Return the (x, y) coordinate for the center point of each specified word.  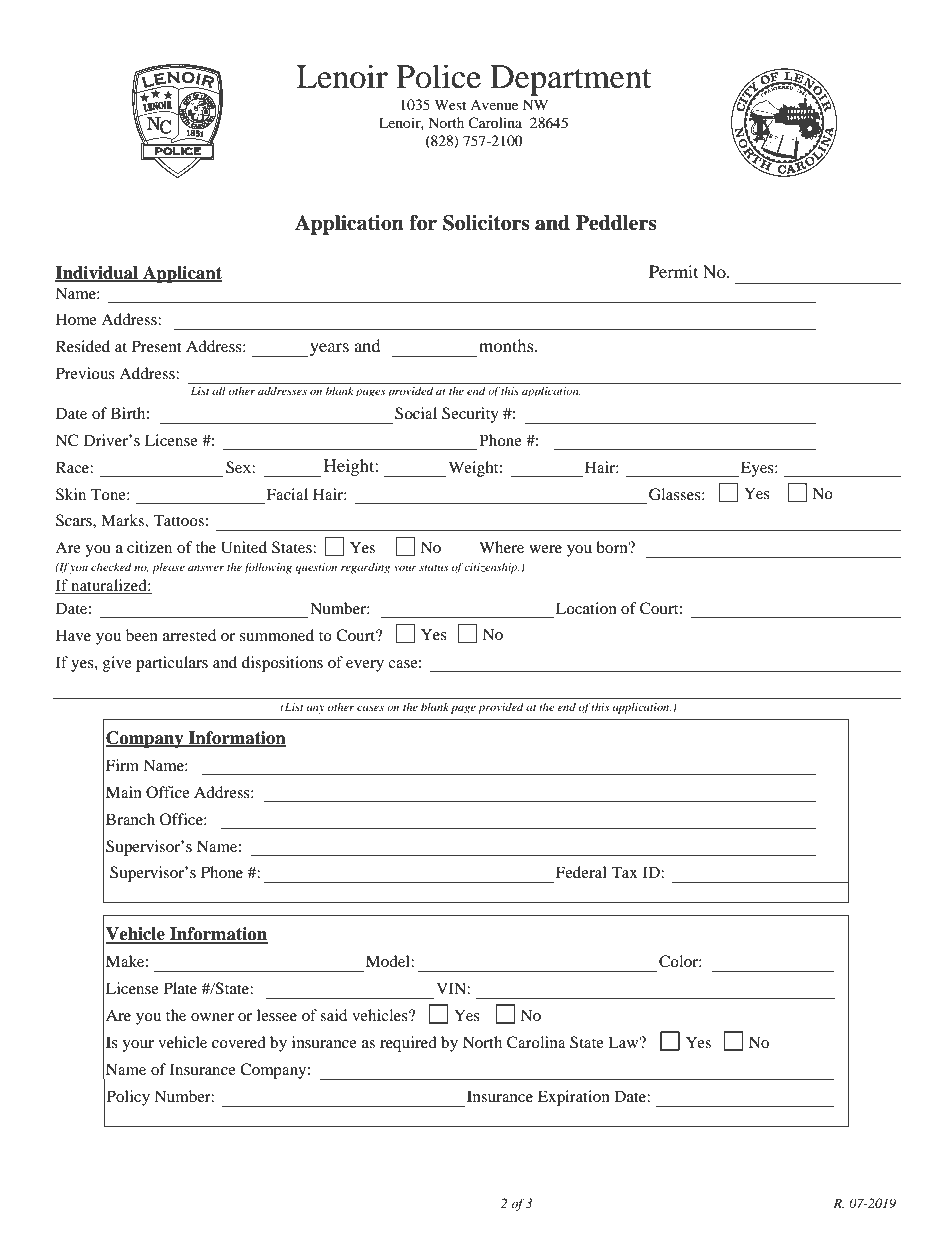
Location (586, 608)
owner (212, 1017)
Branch (130, 819)
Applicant (181, 274)
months (507, 345)
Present (157, 346)
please (168, 568)
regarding (365, 568)
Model (389, 961)
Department (571, 80)
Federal (581, 872)
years (329, 349)
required (408, 1044)
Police (438, 76)
